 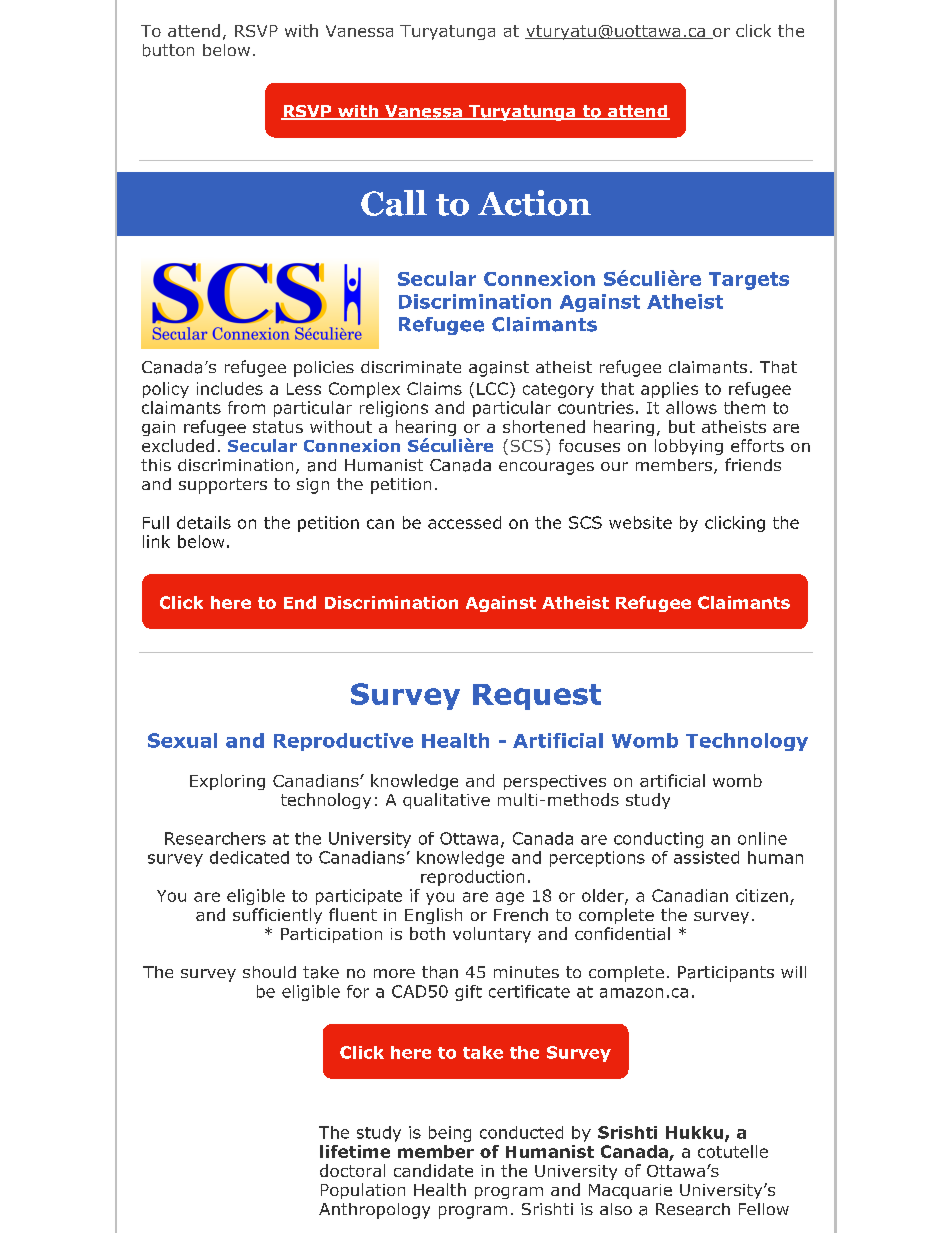 What do you see at coordinates (749, 281) in the document?
I see `Targets` at bounding box center [749, 281].
